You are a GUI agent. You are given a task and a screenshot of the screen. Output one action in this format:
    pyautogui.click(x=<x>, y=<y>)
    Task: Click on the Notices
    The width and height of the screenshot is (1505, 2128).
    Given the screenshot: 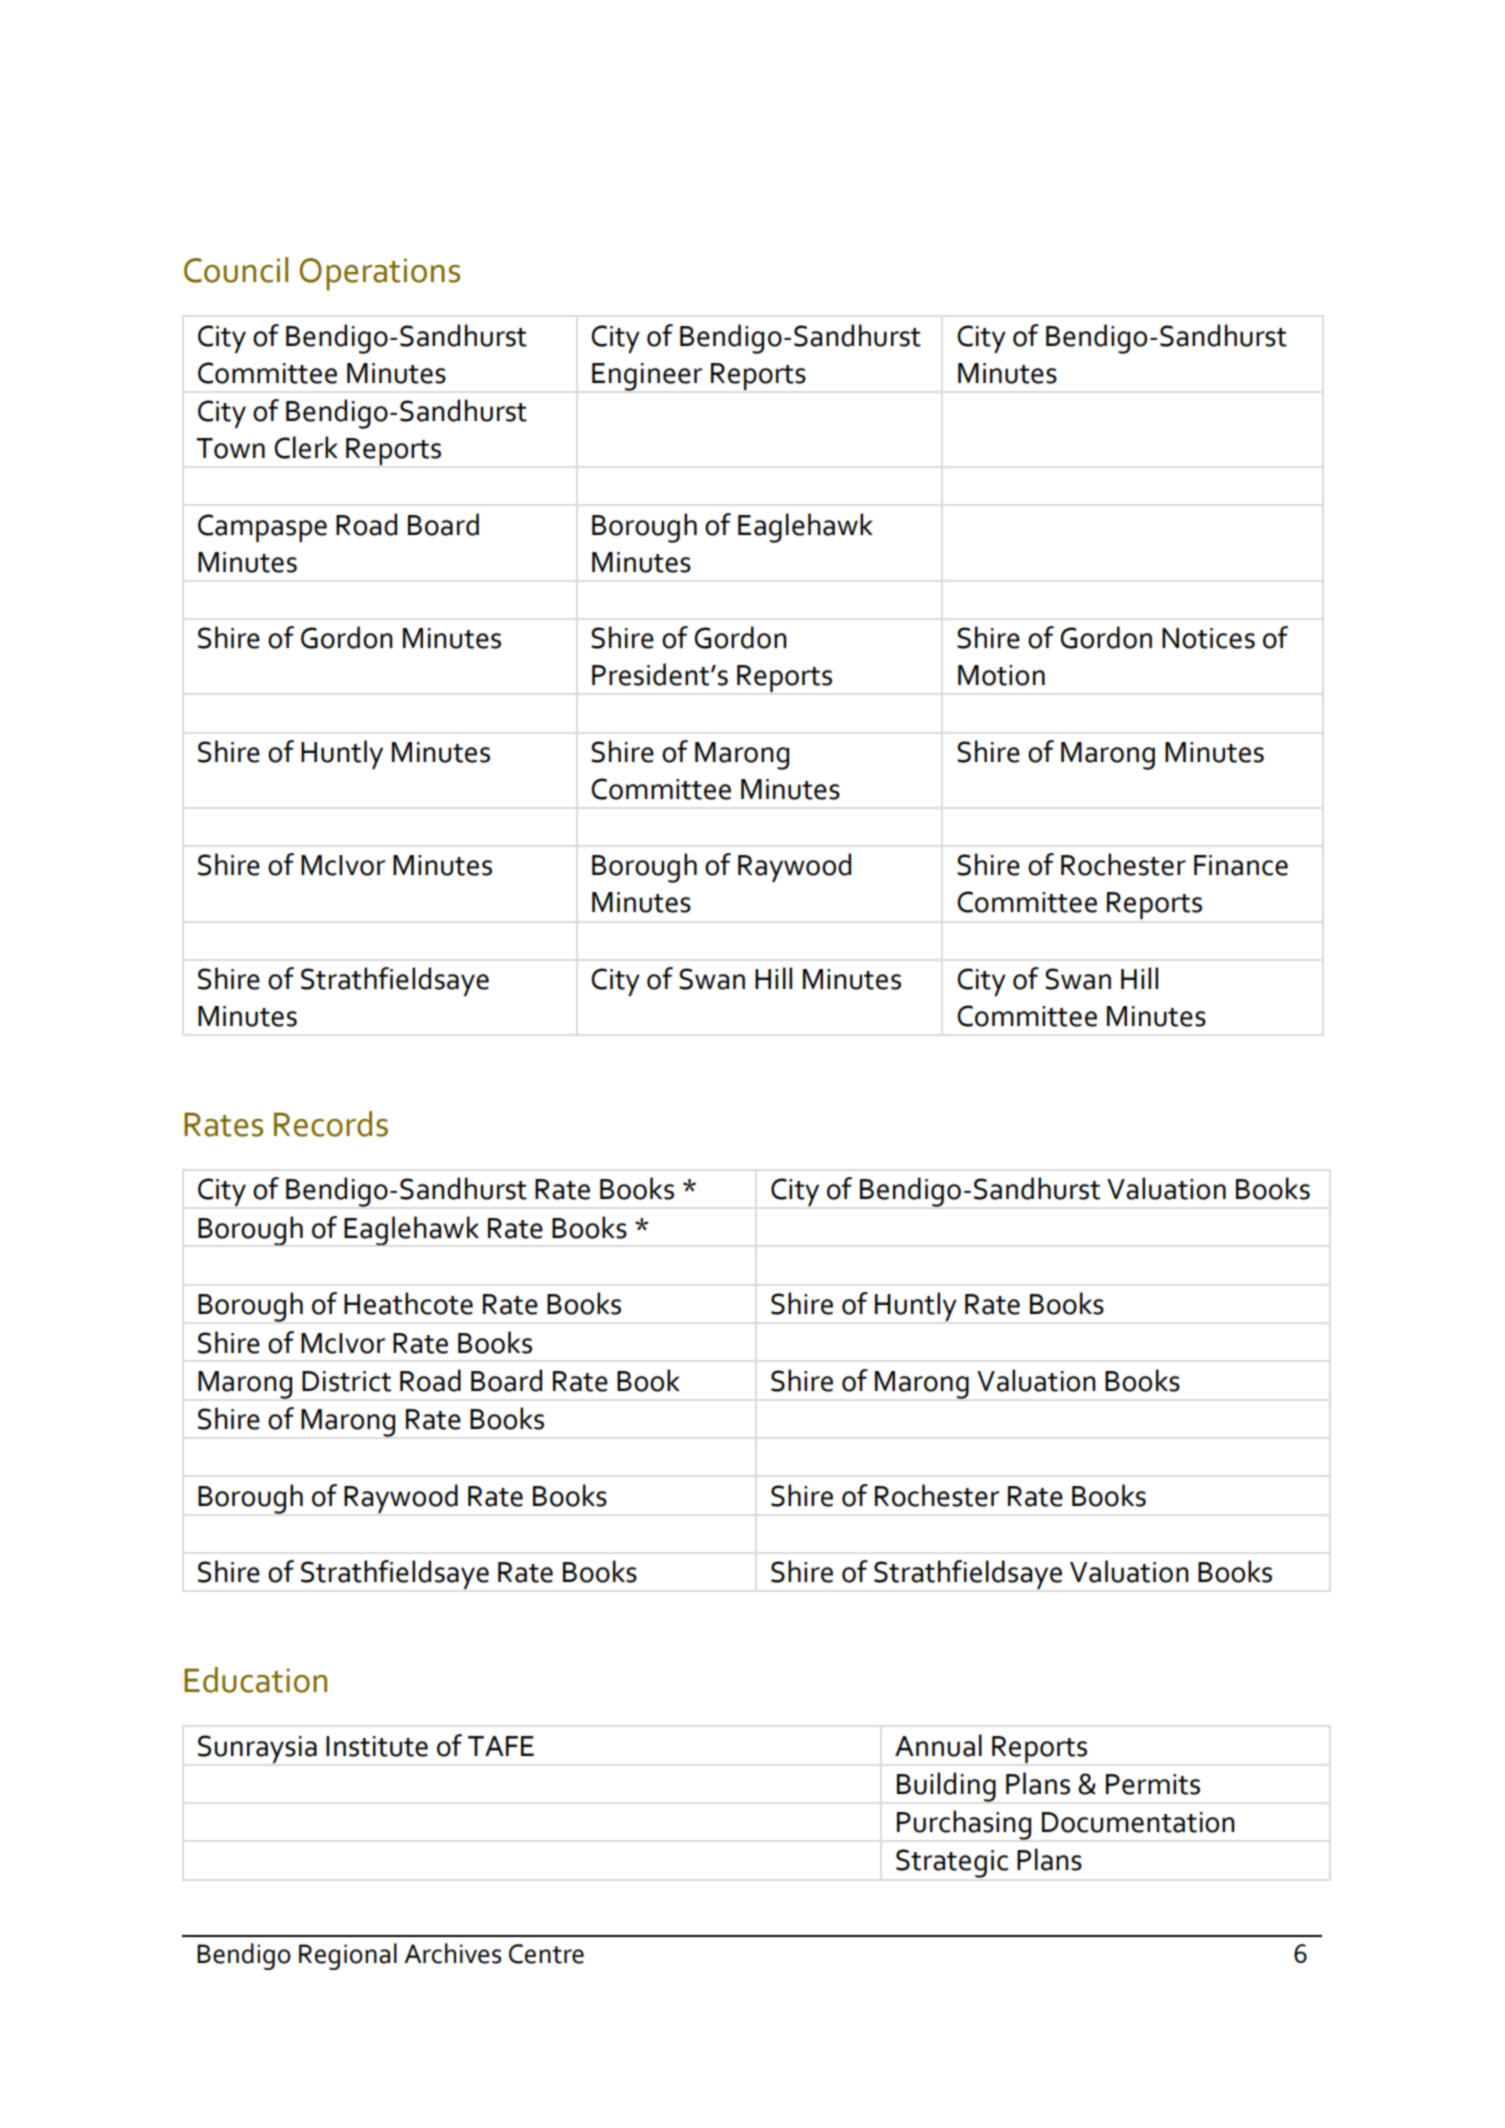 What is the action you would take?
    pyautogui.click(x=1208, y=638)
